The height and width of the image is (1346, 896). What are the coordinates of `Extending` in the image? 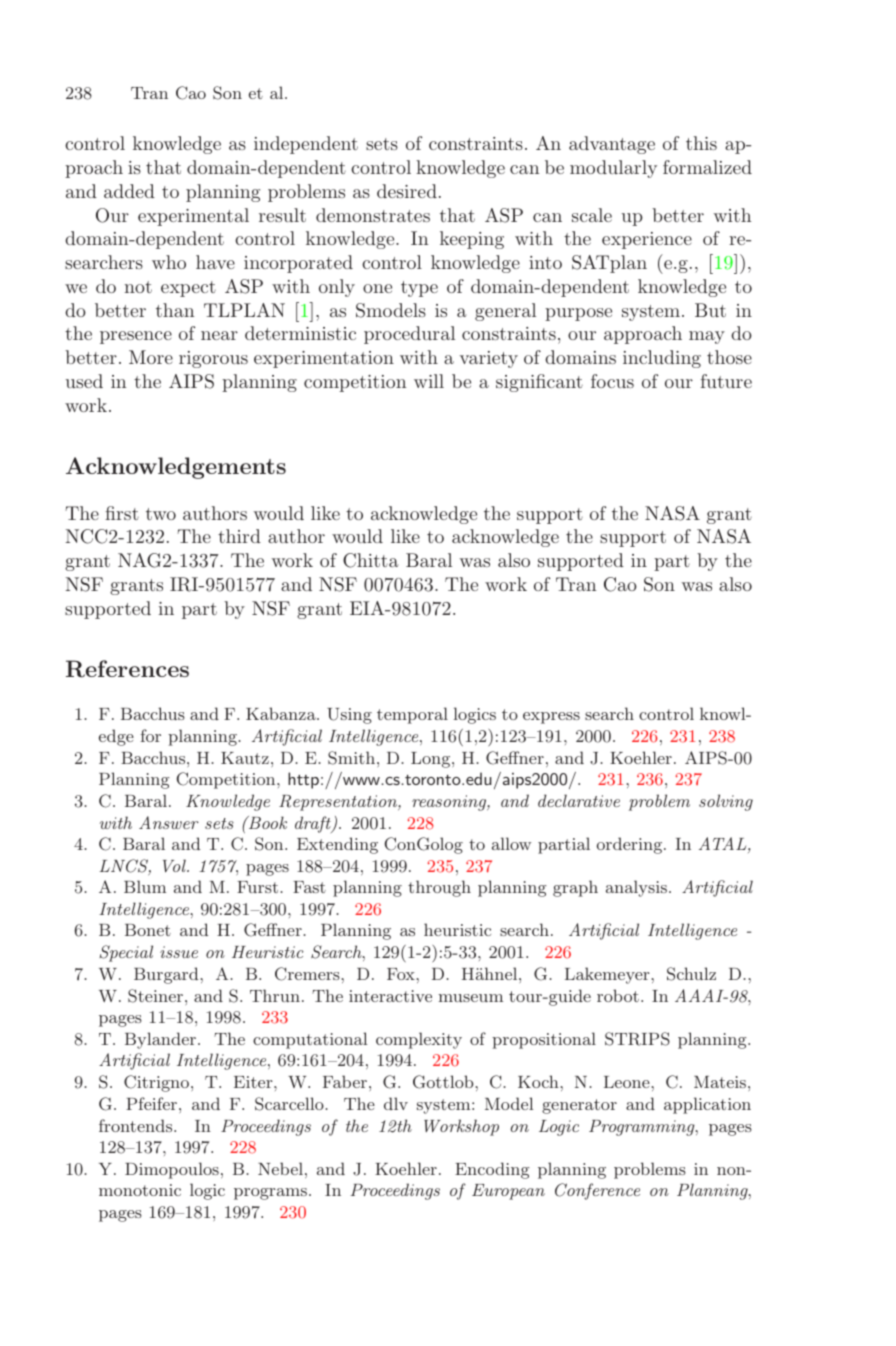 It's located at (337, 845).
